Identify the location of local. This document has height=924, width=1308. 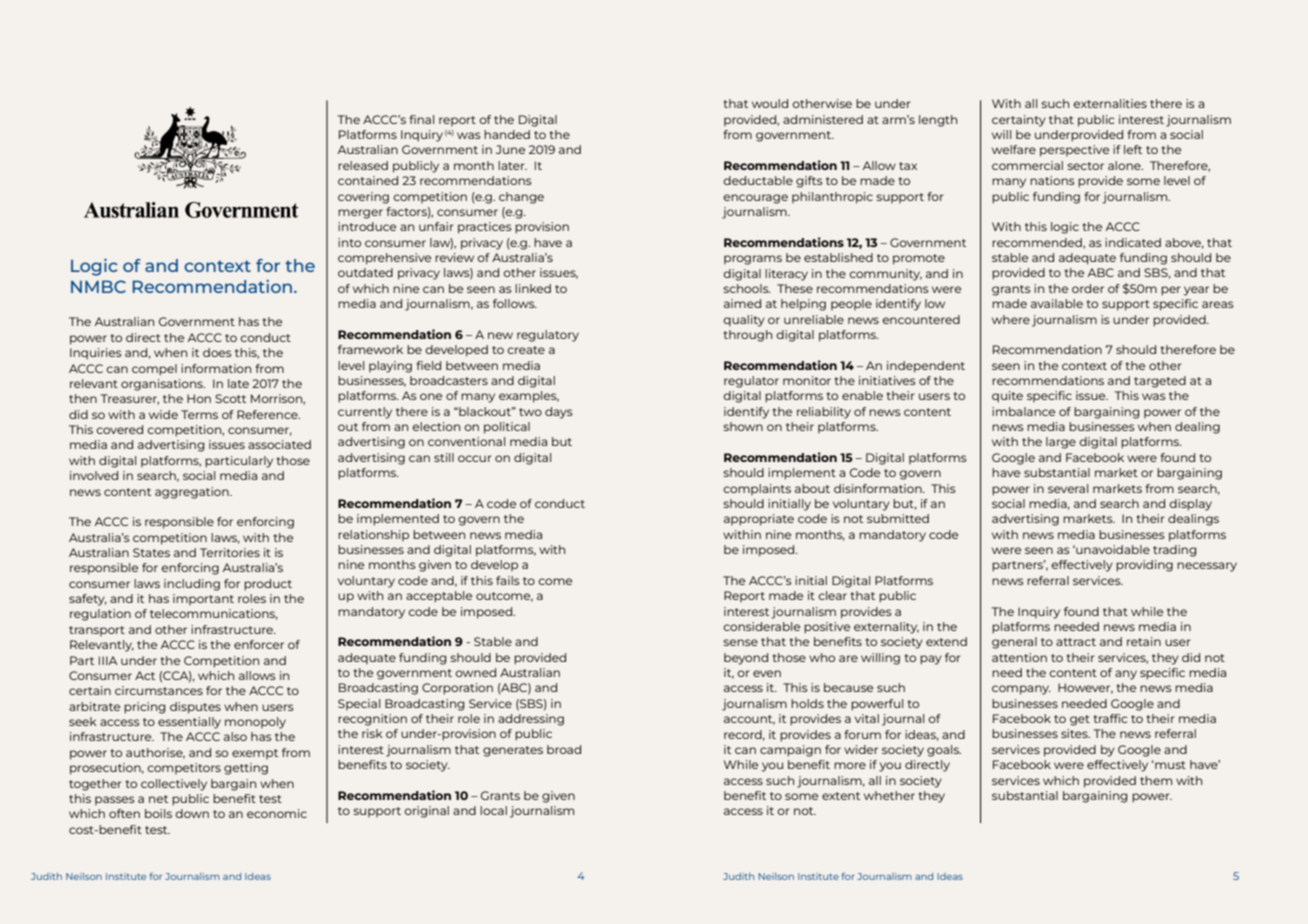
(493, 810).
